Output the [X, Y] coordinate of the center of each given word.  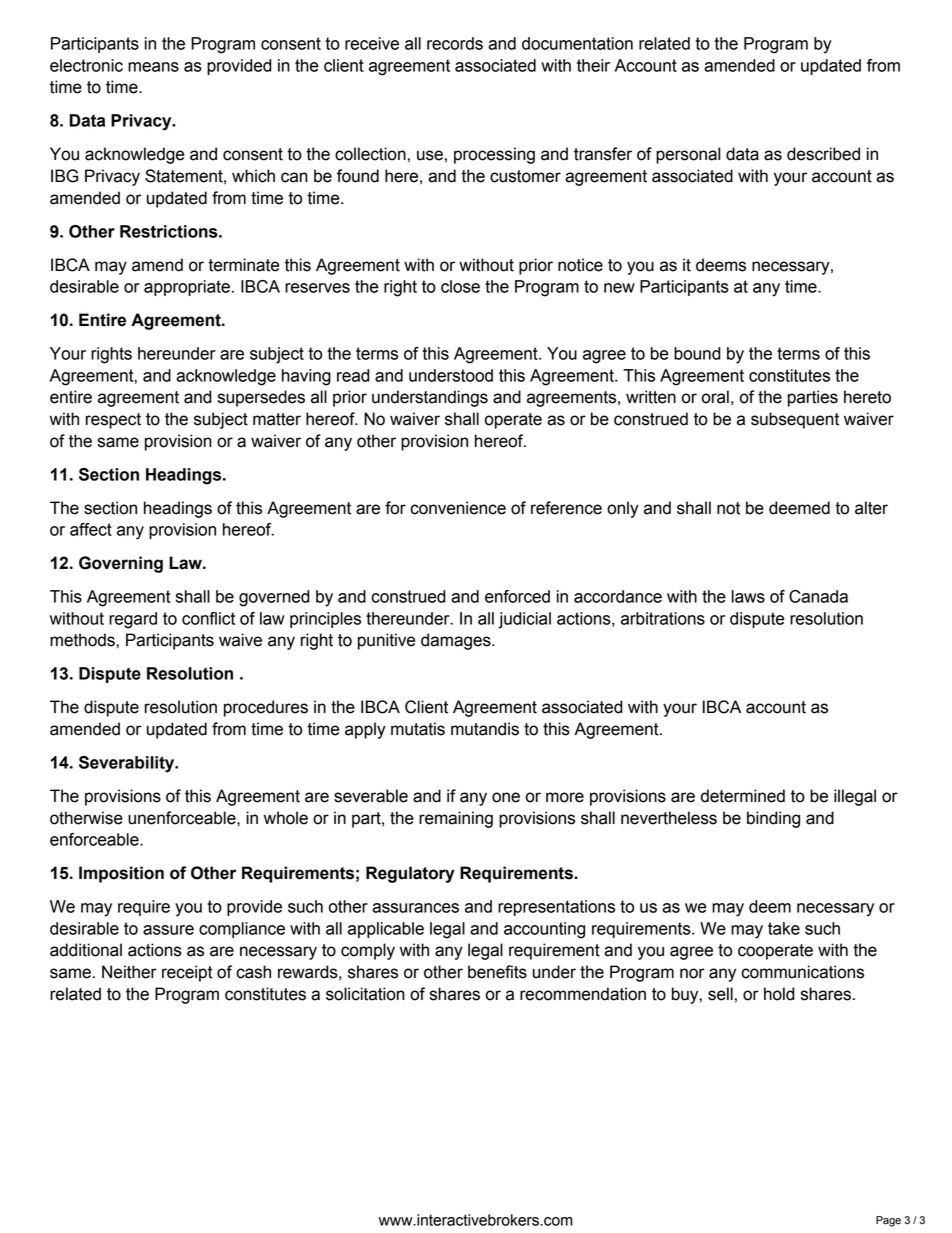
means [153, 67]
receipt [187, 973]
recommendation [583, 994]
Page [888, 1221]
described [823, 154]
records [455, 43]
